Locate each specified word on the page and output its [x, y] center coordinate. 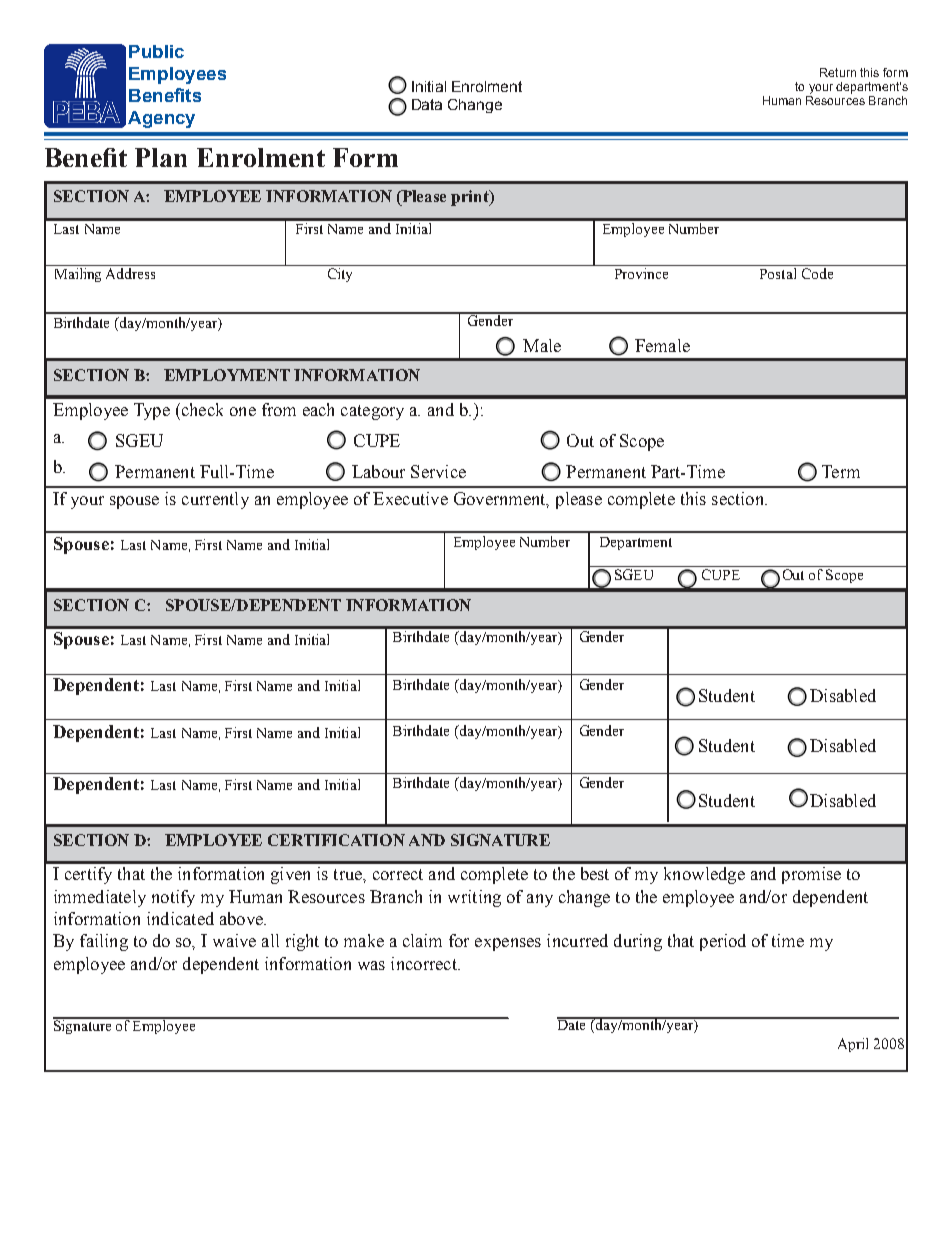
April [853, 1045]
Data [427, 104]
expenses [508, 944]
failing [104, 942]
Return [838, 72]
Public [156, 51]
